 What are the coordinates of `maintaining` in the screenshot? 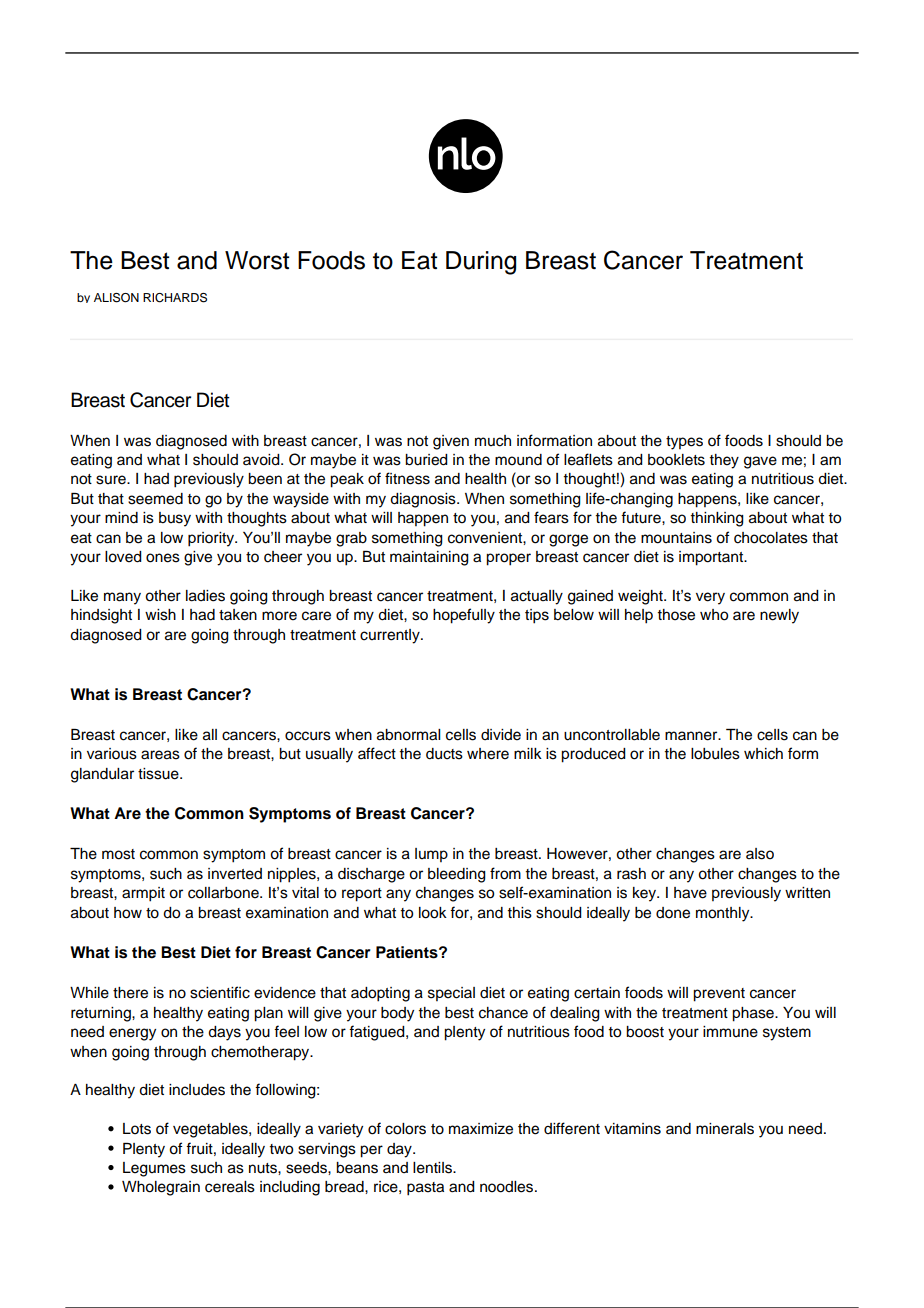 It's located at (429, 558).
